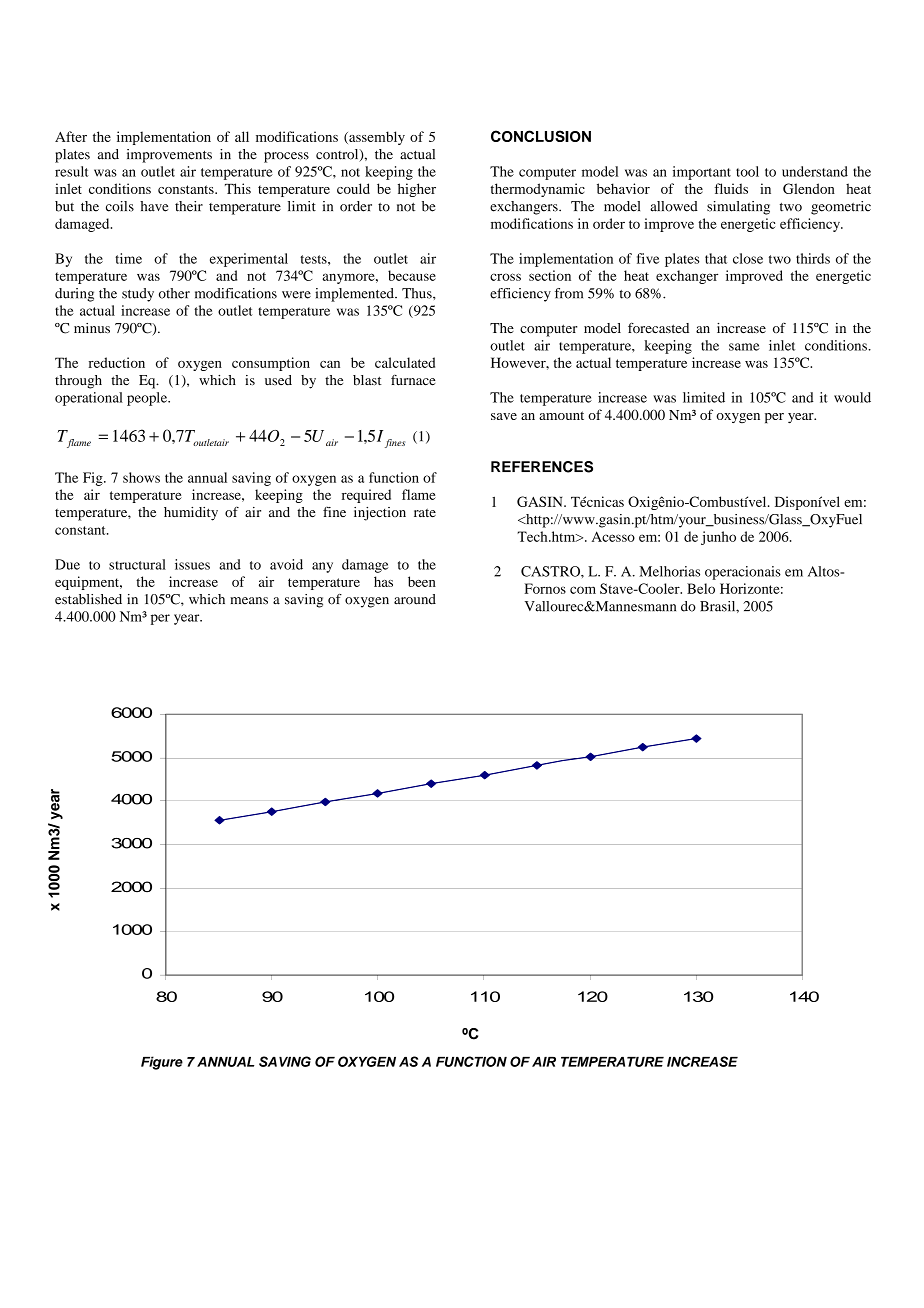 This image has width=924, height=1308. I want to click on higher, so click(417, 190).
